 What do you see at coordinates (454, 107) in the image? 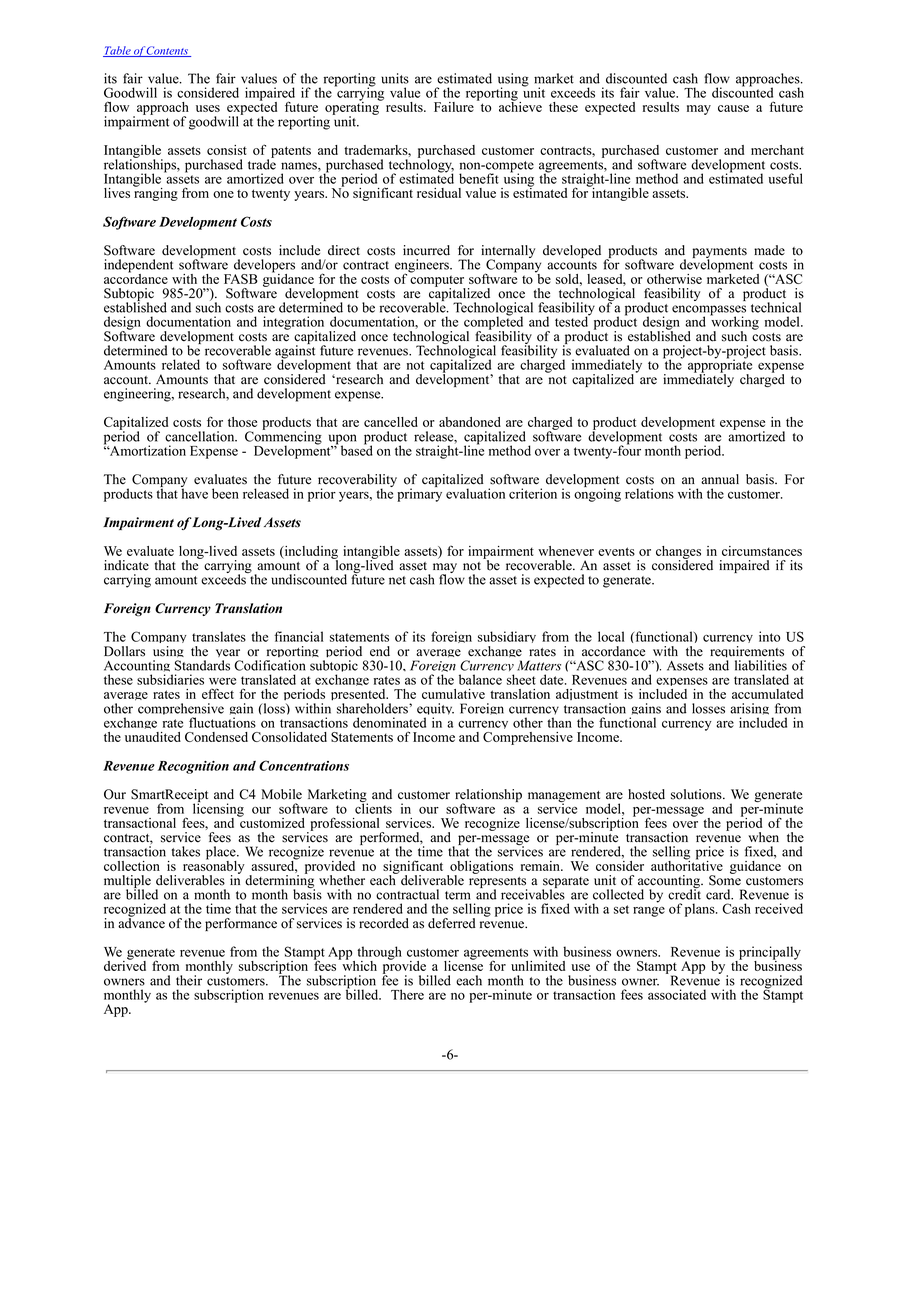
I see `Failure` at bounding box center [454, 107].
